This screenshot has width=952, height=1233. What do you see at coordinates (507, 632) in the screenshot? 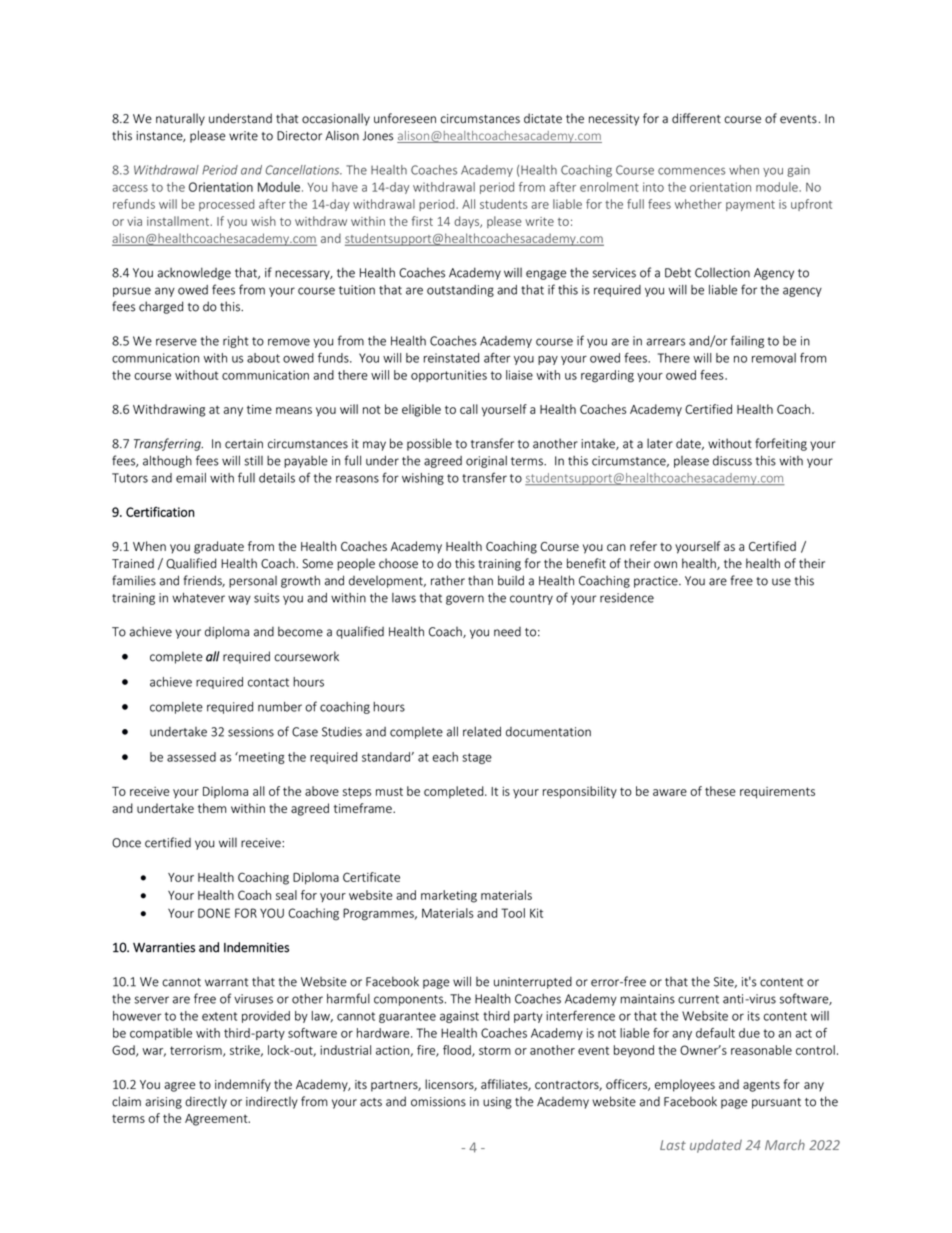
I see `need` at bounding box center [507, 632].
